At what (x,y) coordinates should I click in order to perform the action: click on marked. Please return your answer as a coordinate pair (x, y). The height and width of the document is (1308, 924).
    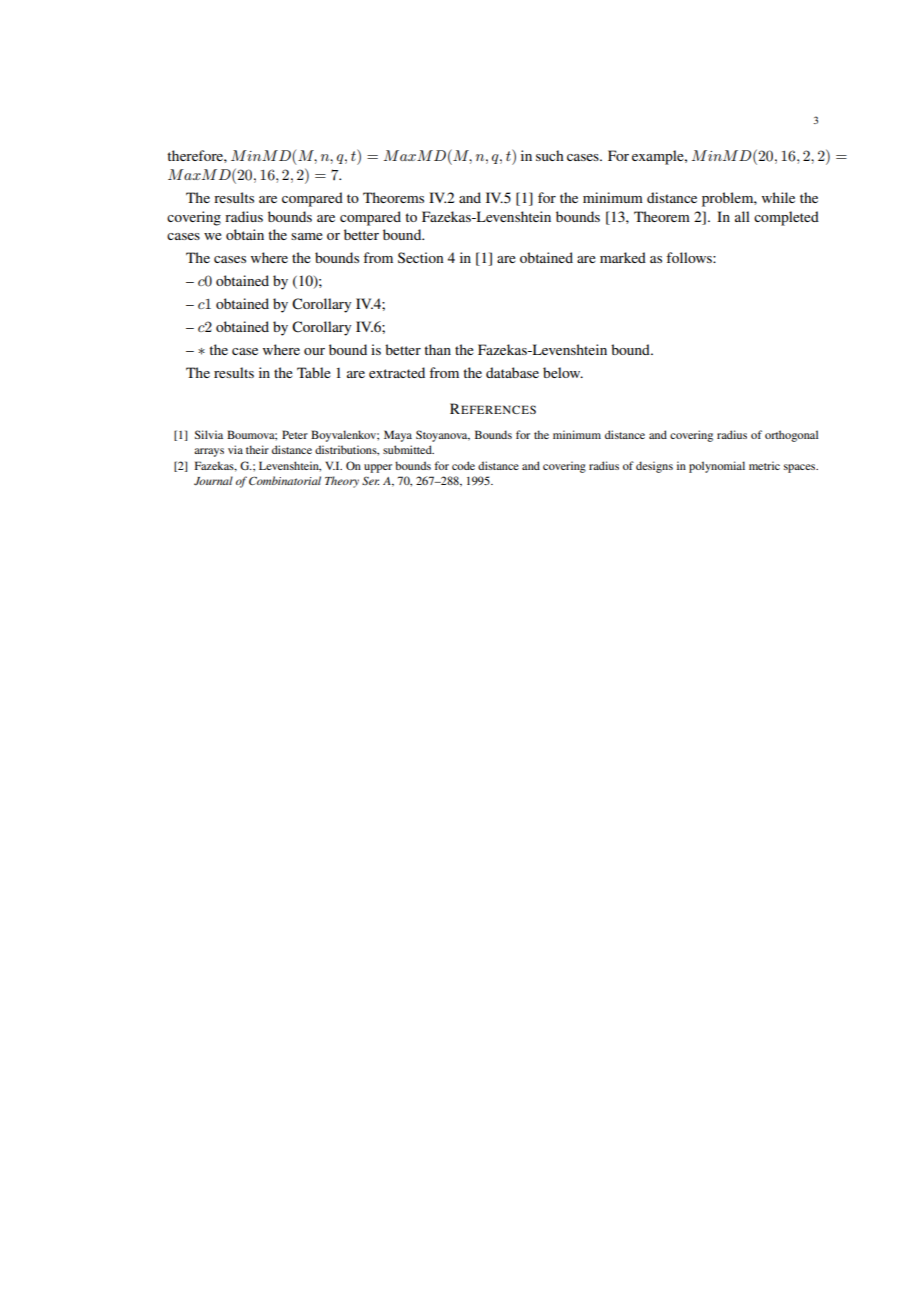
    Looking at the image, I should click on (623, 257).
